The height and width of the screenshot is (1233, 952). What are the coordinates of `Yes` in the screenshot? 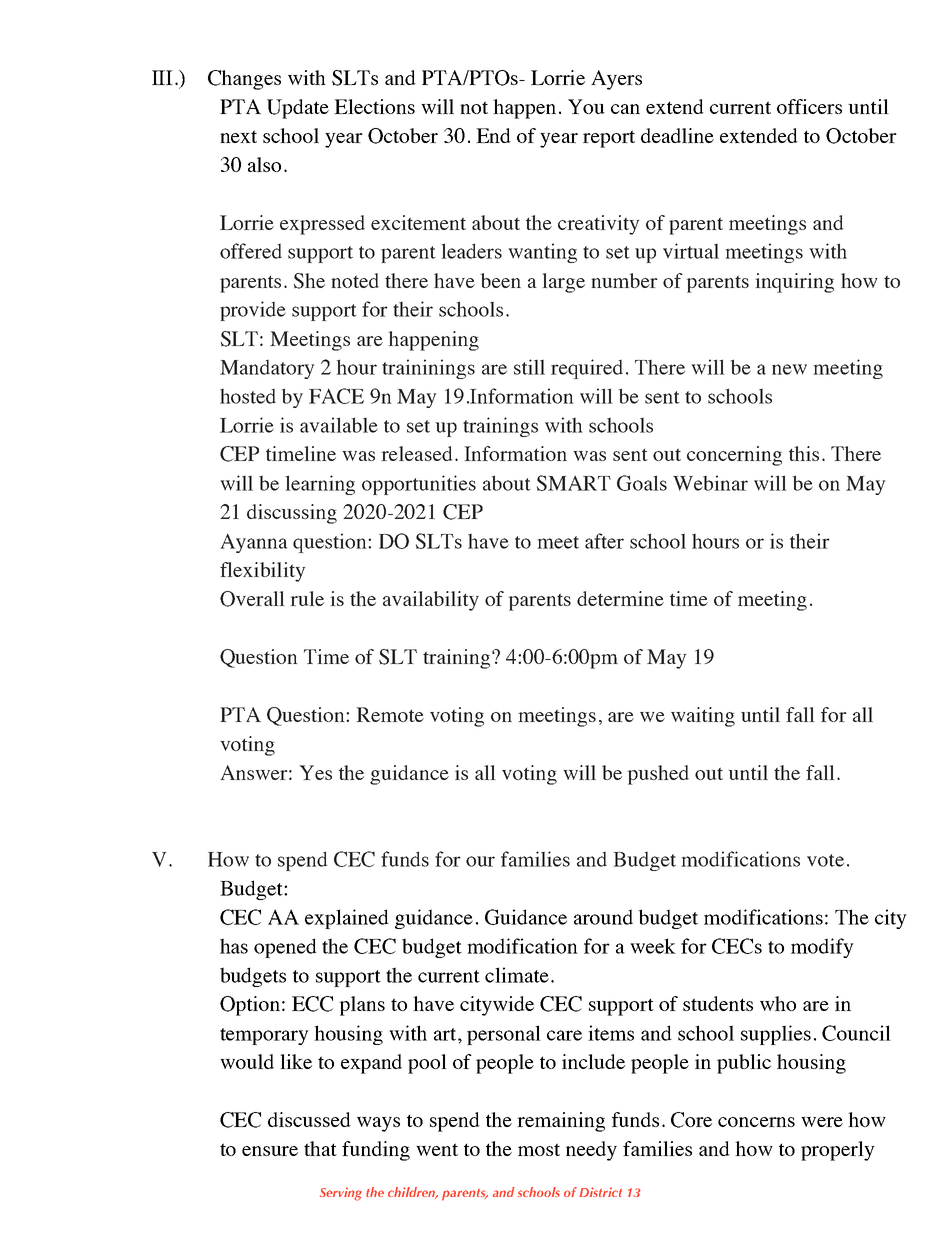 It's located at (315, 772).
